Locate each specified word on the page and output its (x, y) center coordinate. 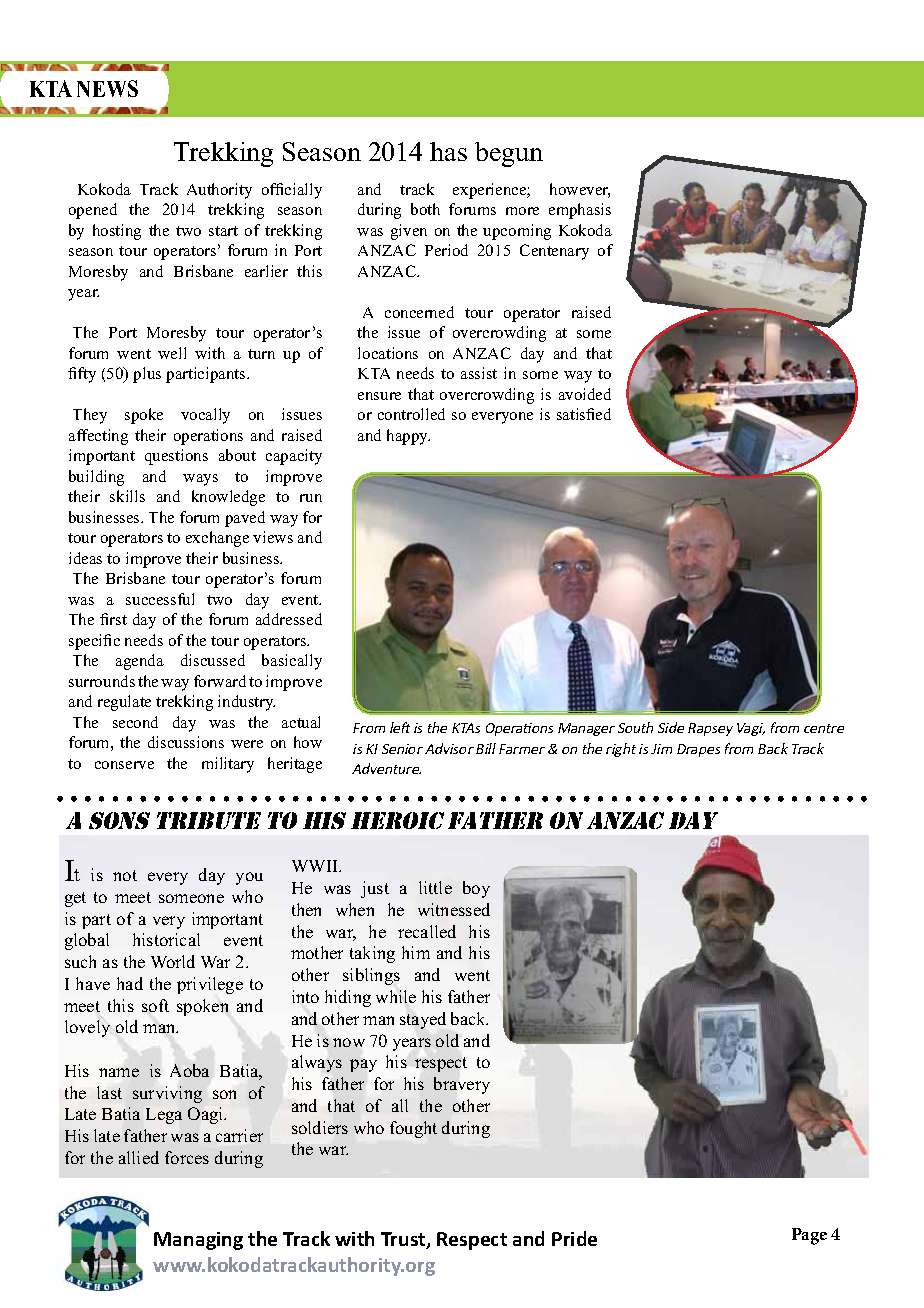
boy (476, 889)
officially (292, 191)
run (311, 498)
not (125, 875)
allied (139, 1157)
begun (509, 154)
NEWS (107, 88)
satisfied (584, 414)
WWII (316, 866)
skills (127, 496)
